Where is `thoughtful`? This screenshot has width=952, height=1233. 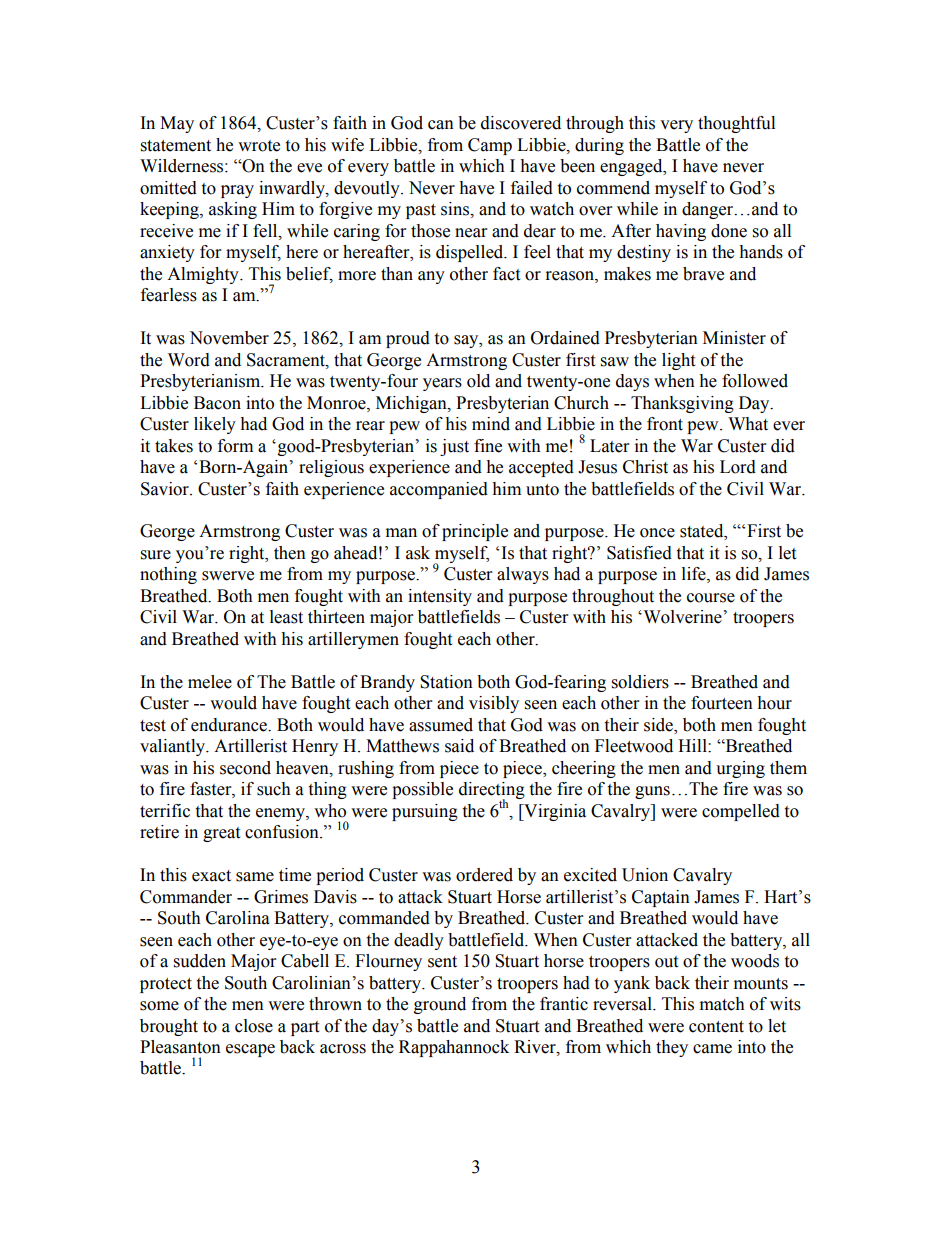 thoughtful is located at coordinates (736, 124).
